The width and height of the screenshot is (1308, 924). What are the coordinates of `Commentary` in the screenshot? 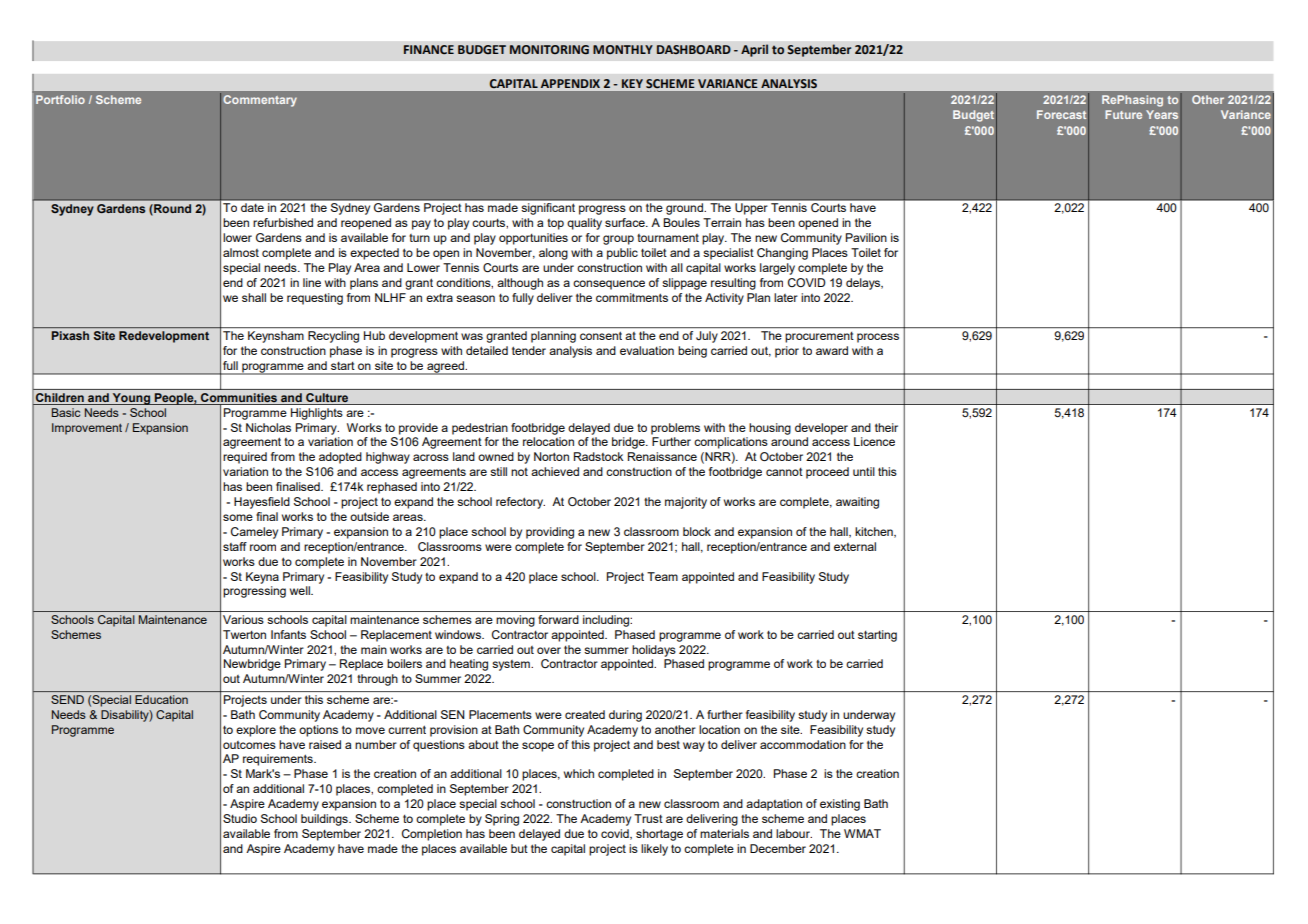 It's located at (260, 101).
